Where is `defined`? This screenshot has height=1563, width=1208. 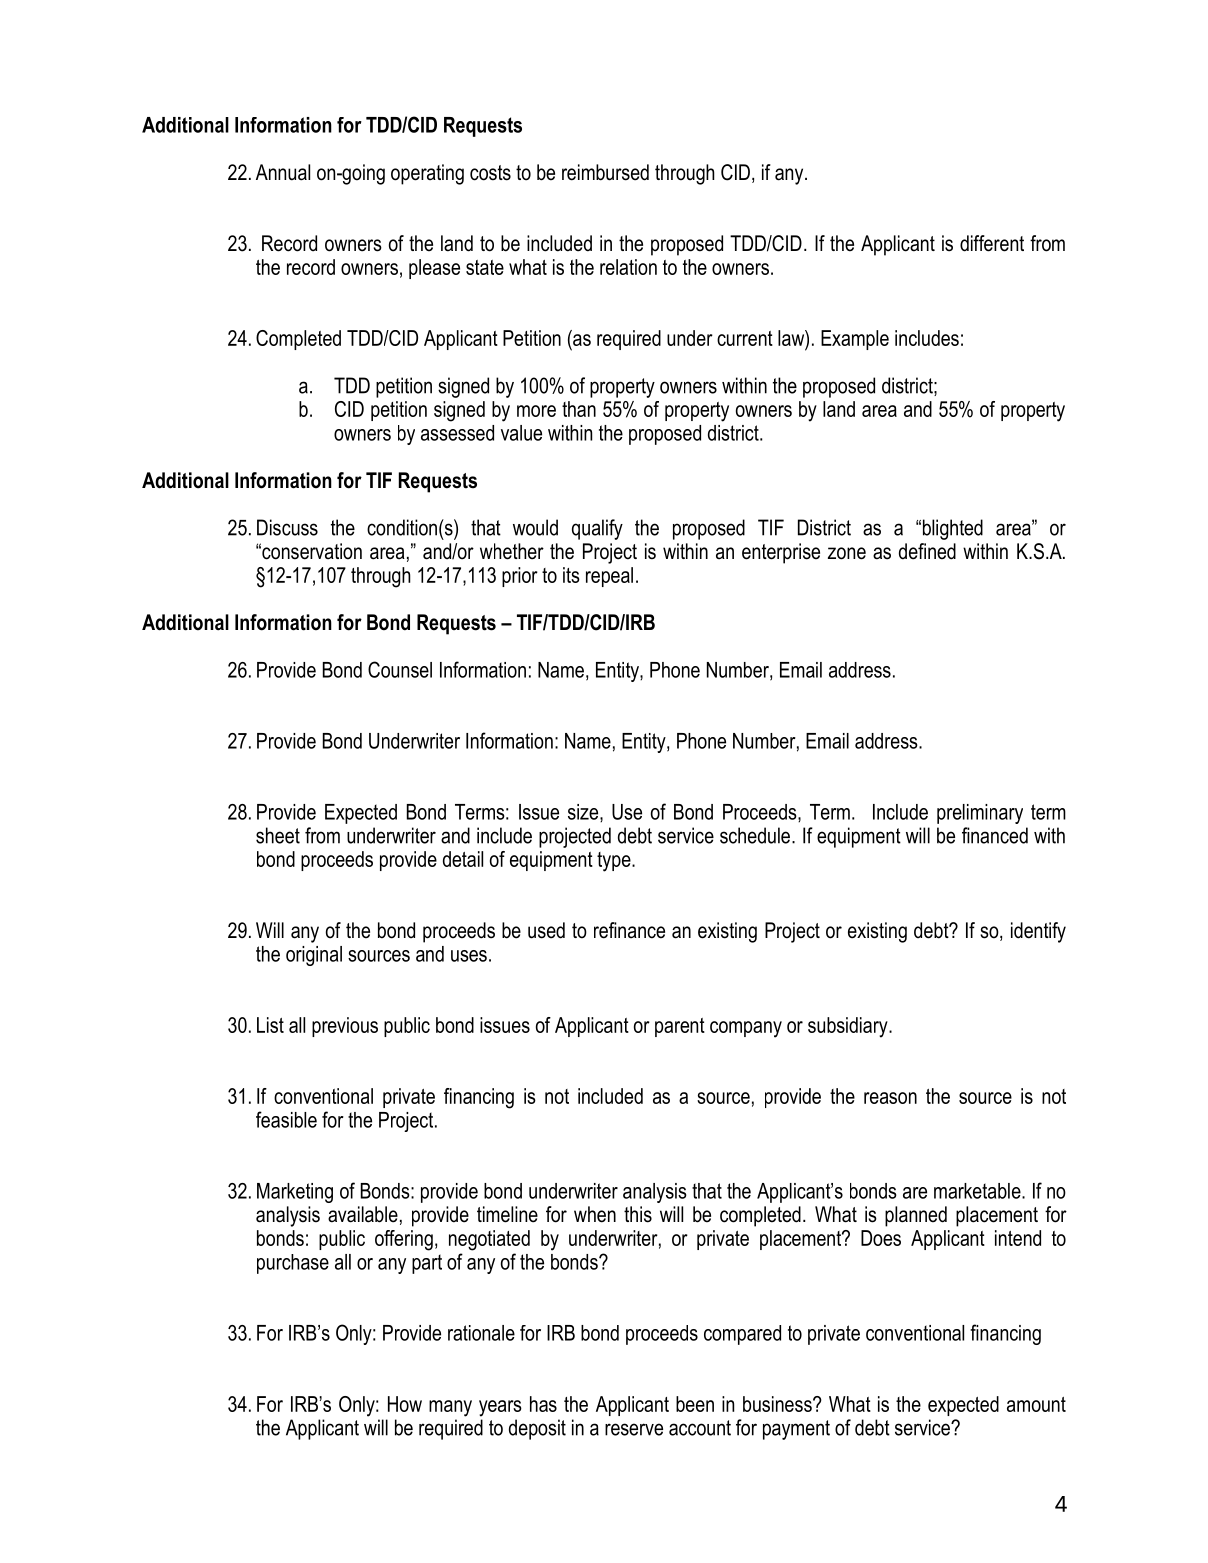
defined is located at coordinates (927, 551).
